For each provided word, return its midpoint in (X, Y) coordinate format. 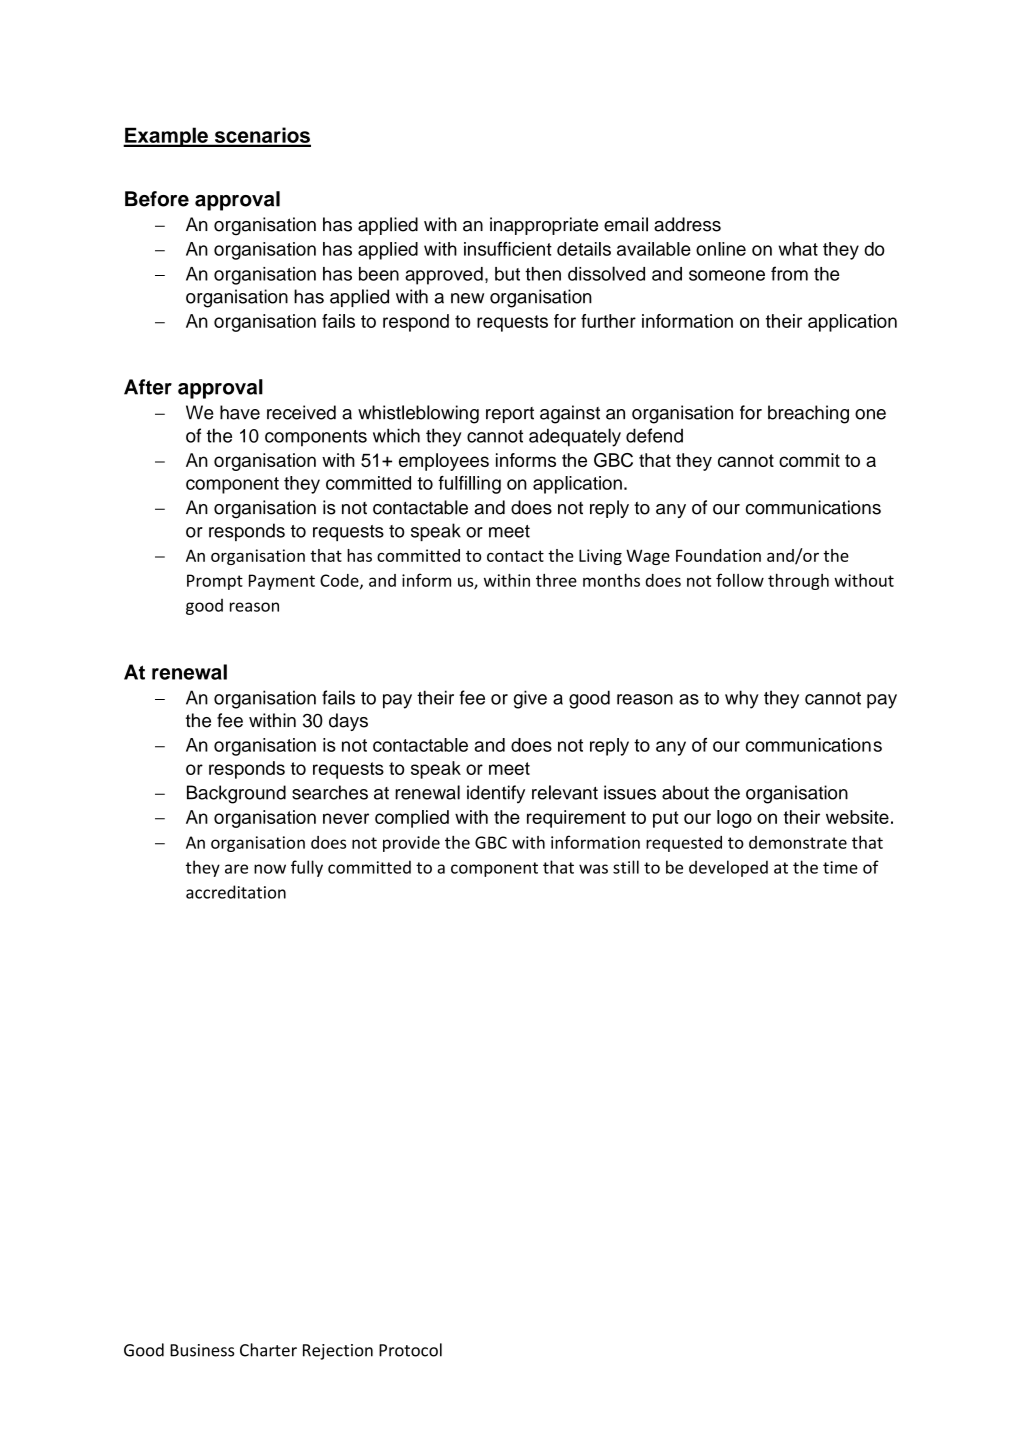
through (798, 582)
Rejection (338, 1352)
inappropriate (544, 226)
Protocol (410, 1350)
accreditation (236, 892)
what (798, 249)
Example (166, 137)
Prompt (215, 582)
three (556, 580)
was (593, 869)
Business (202, 1350)
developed (728, 868)
